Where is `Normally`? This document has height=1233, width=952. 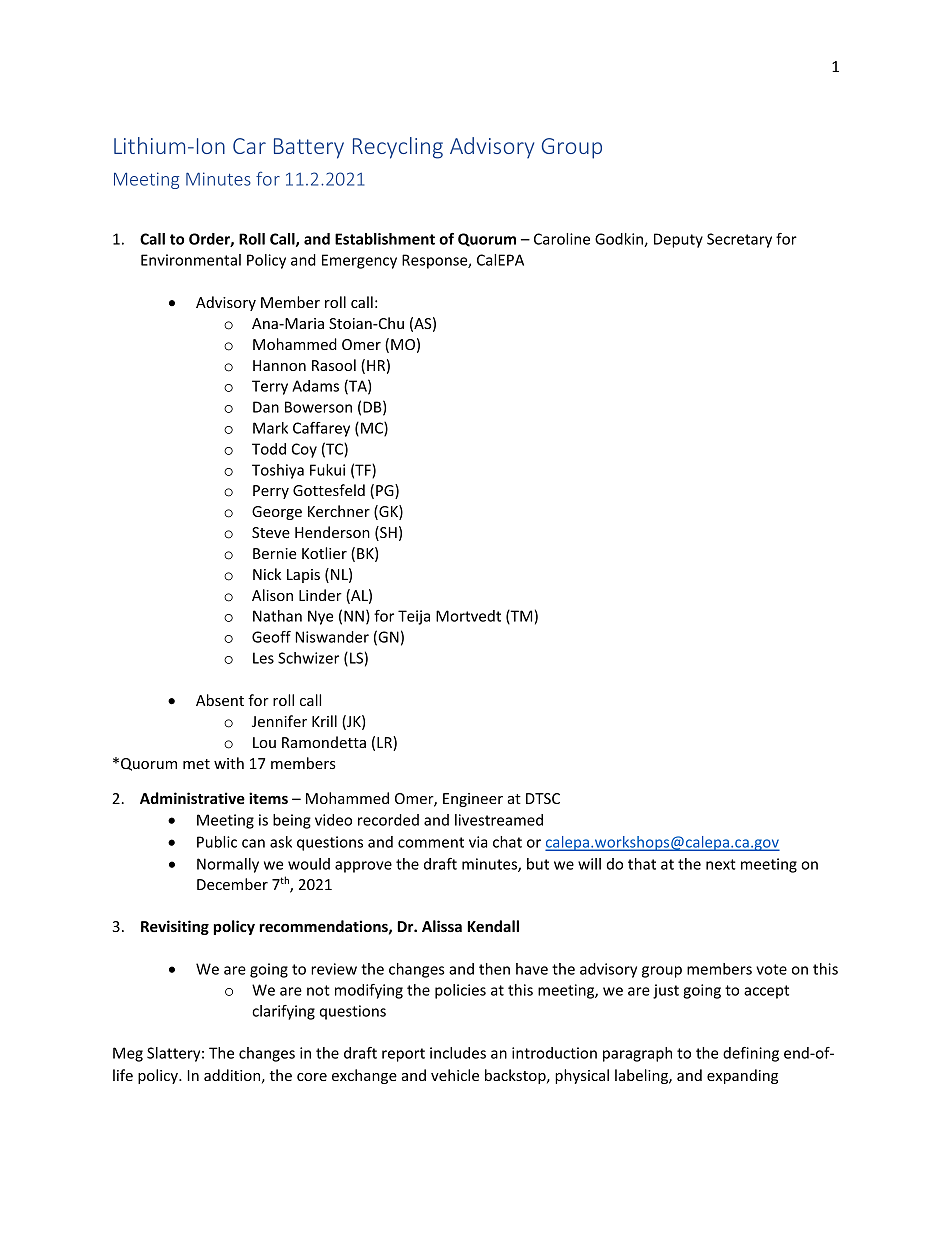 Normally is located at coordinates (228, 865).
